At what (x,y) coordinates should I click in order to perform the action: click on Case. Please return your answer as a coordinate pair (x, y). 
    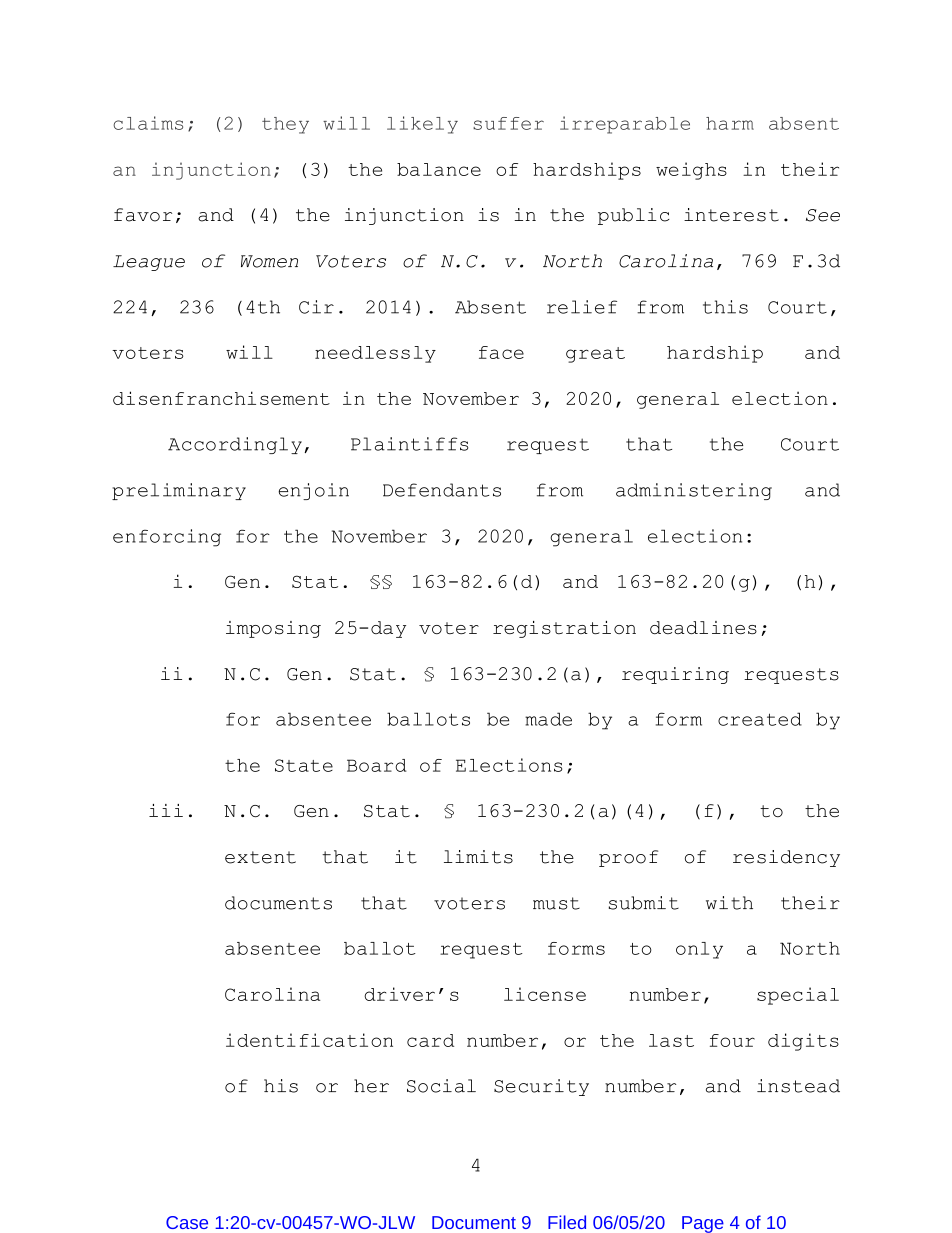
    Looking at the image, I should click on (187, 1222).
